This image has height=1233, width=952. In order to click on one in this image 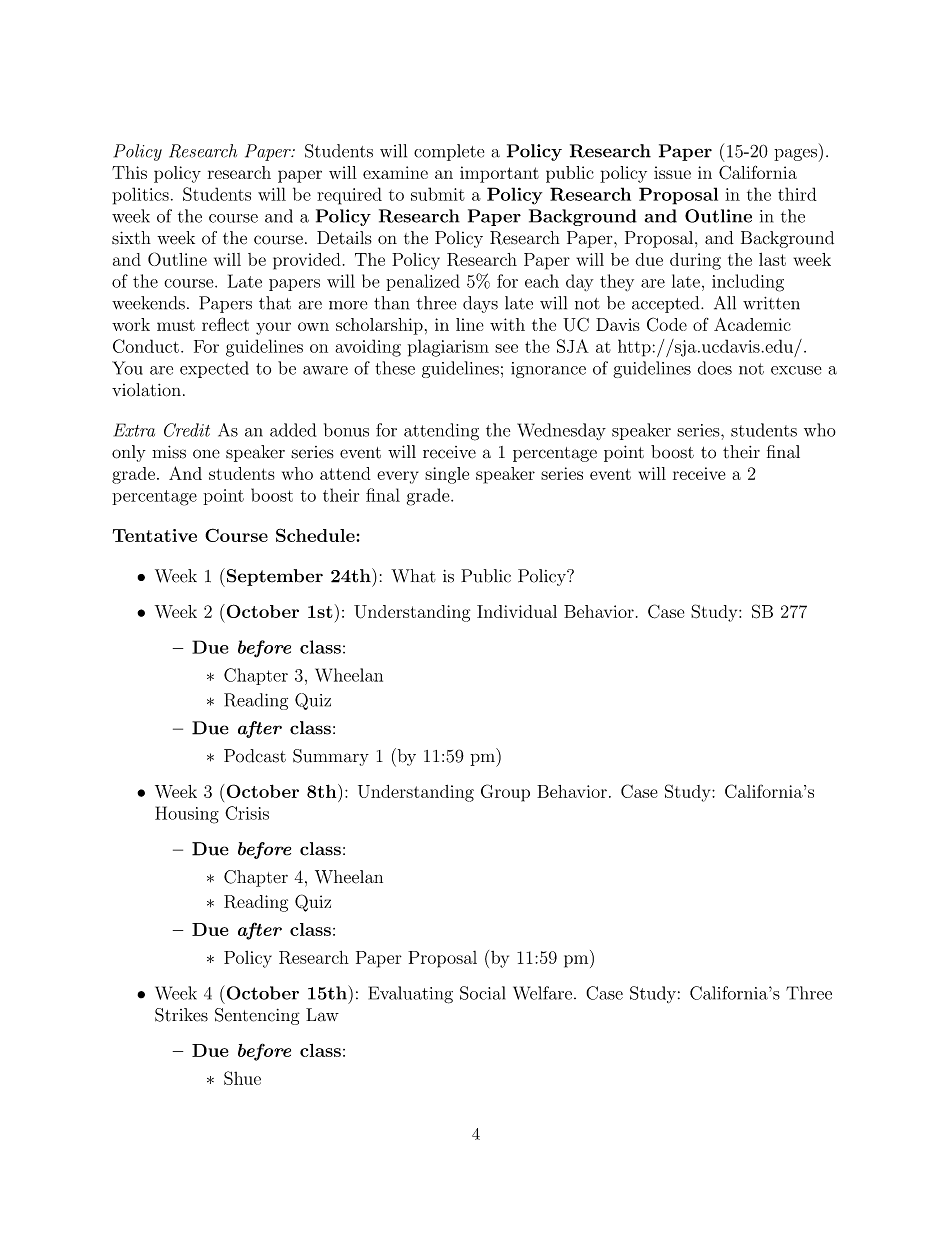, I will do `click(206, 454)`.
